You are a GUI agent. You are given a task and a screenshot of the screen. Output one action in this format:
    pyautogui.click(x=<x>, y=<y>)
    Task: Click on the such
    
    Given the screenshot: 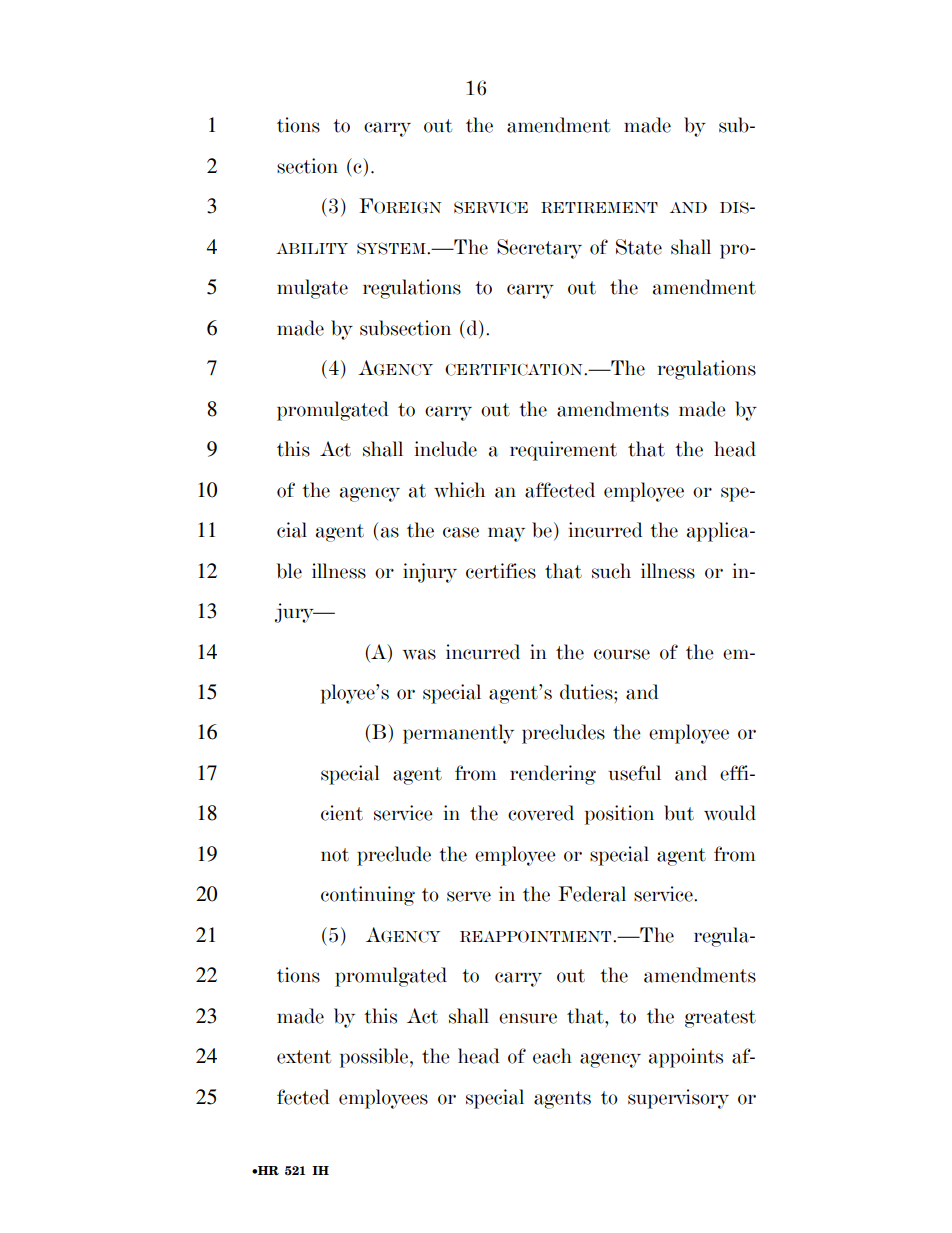 What is the action you would take?
    pyautogui.click(x=611, y=571)
